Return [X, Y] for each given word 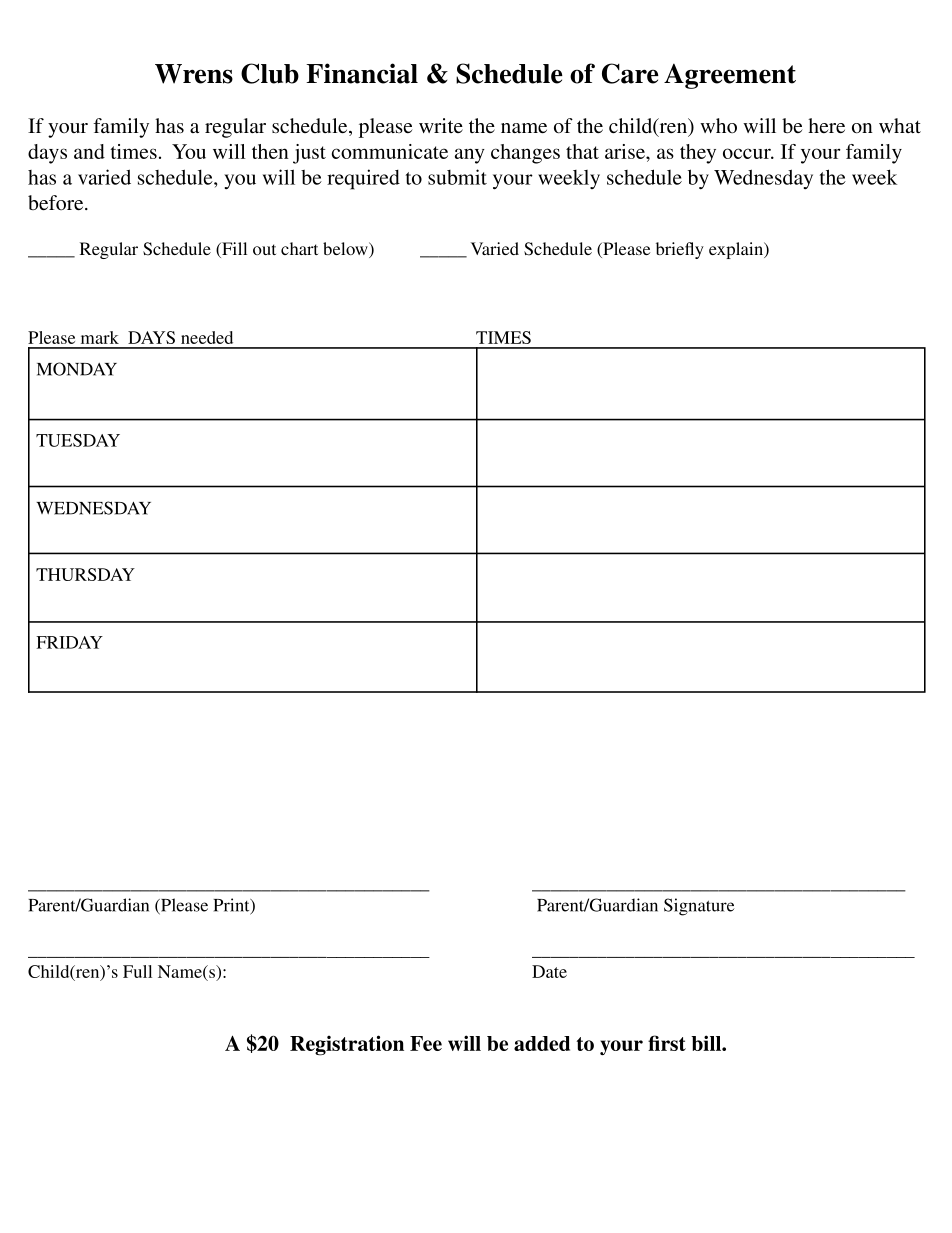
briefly [680, 250]
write [441, 125]
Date [549, 971]
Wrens [194, 74]
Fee [426, 1043]
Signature [699, 907]
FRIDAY [69, 642]
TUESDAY [78, 440]
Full [137, 971]
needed [207, 337]
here [826, 125]
